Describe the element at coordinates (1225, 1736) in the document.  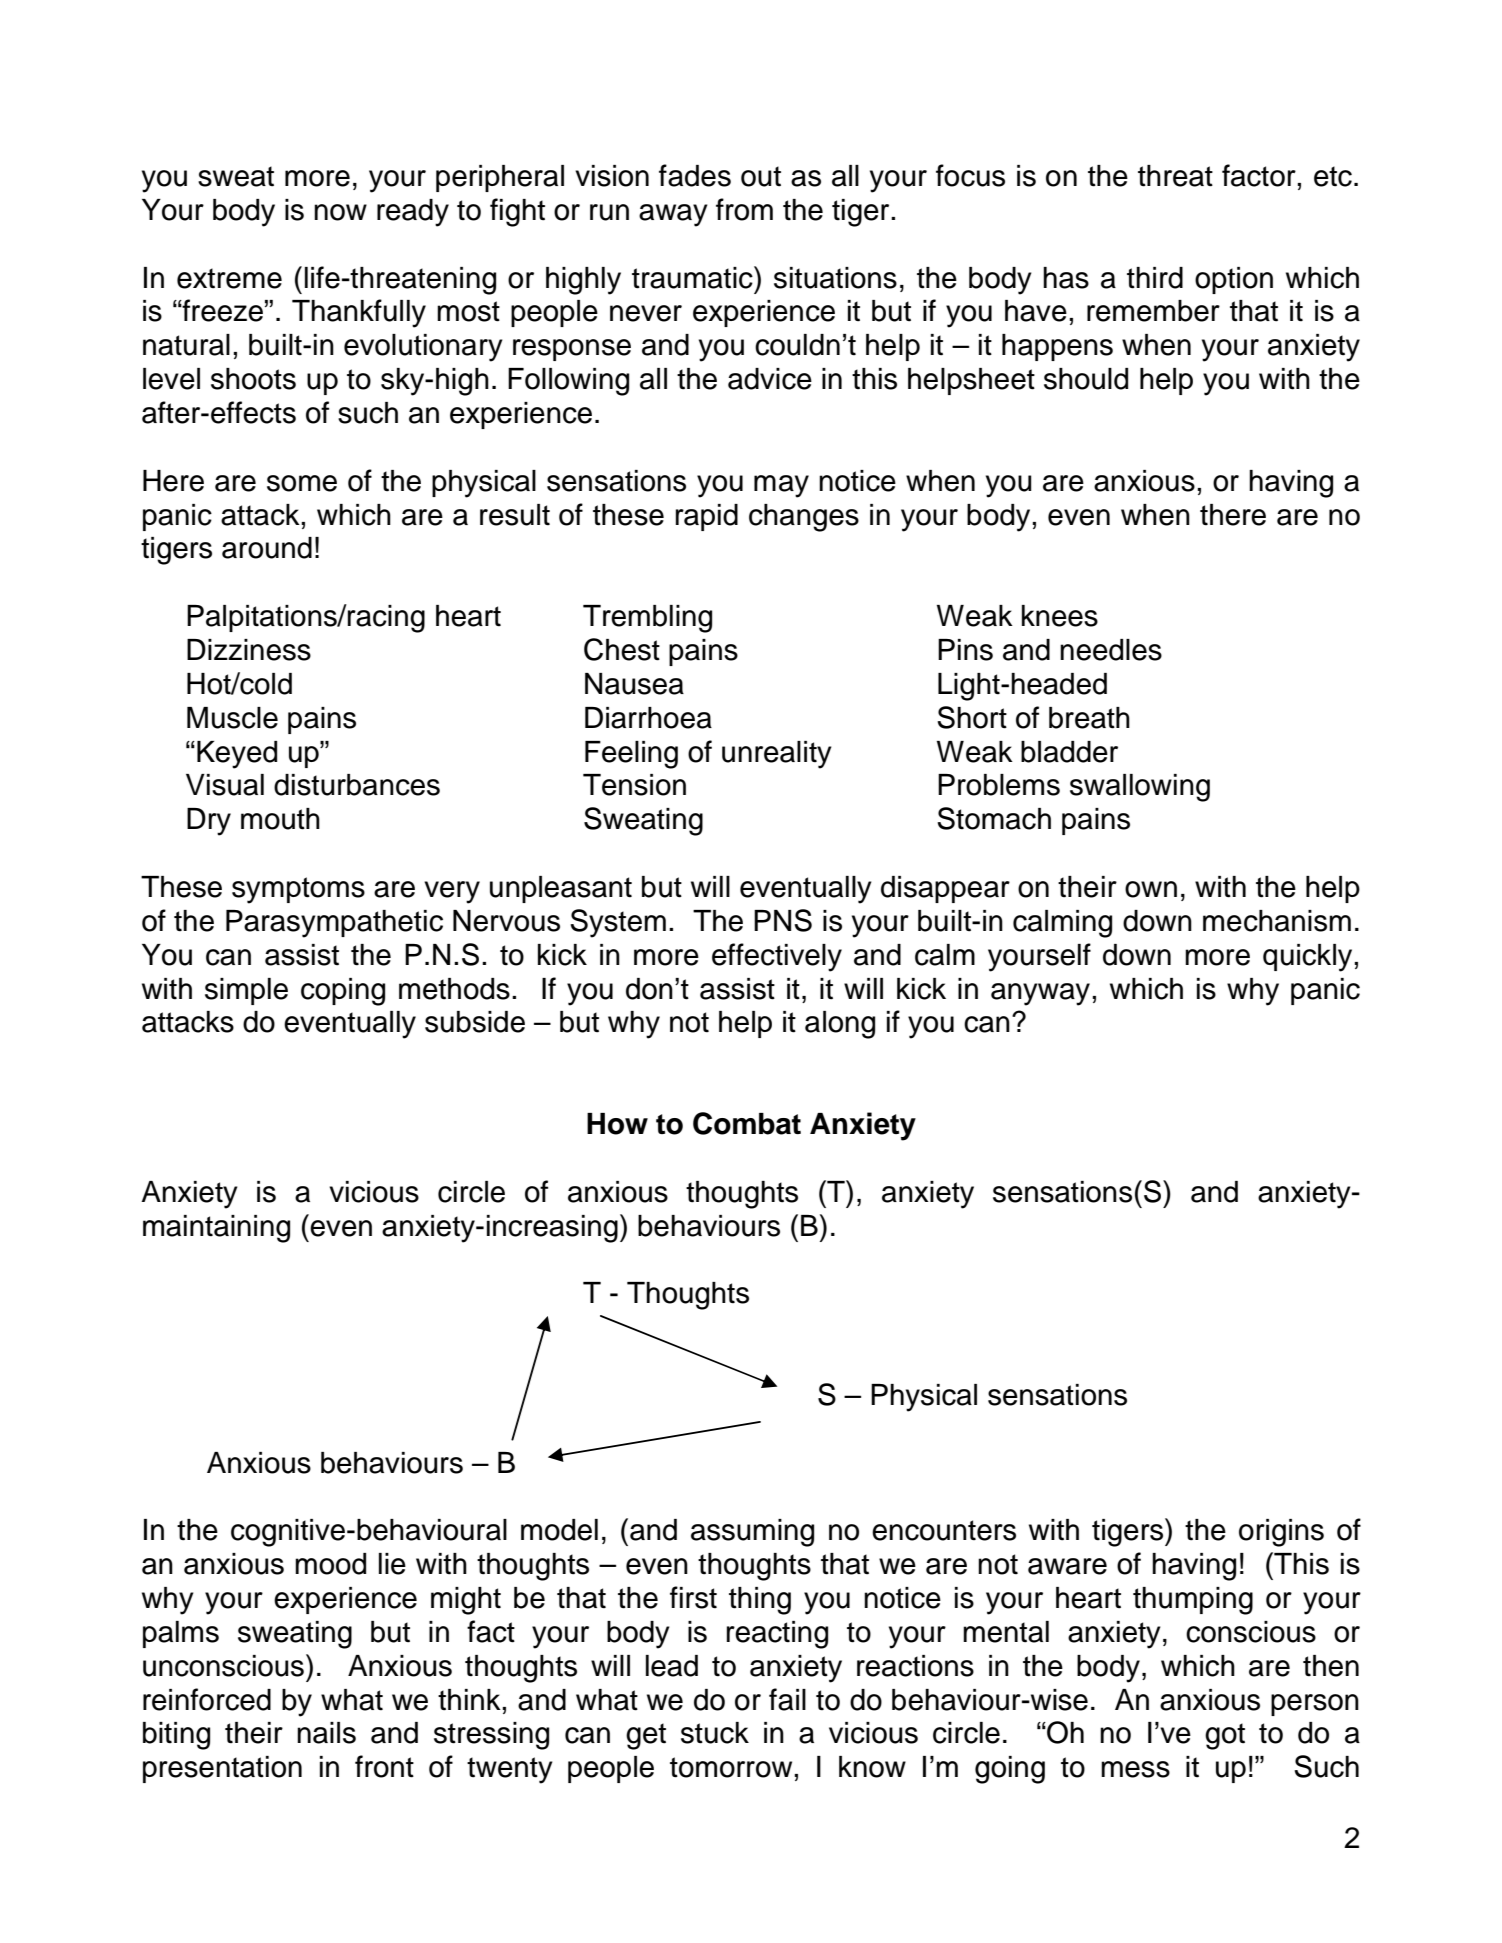
I see `got` at that location.
